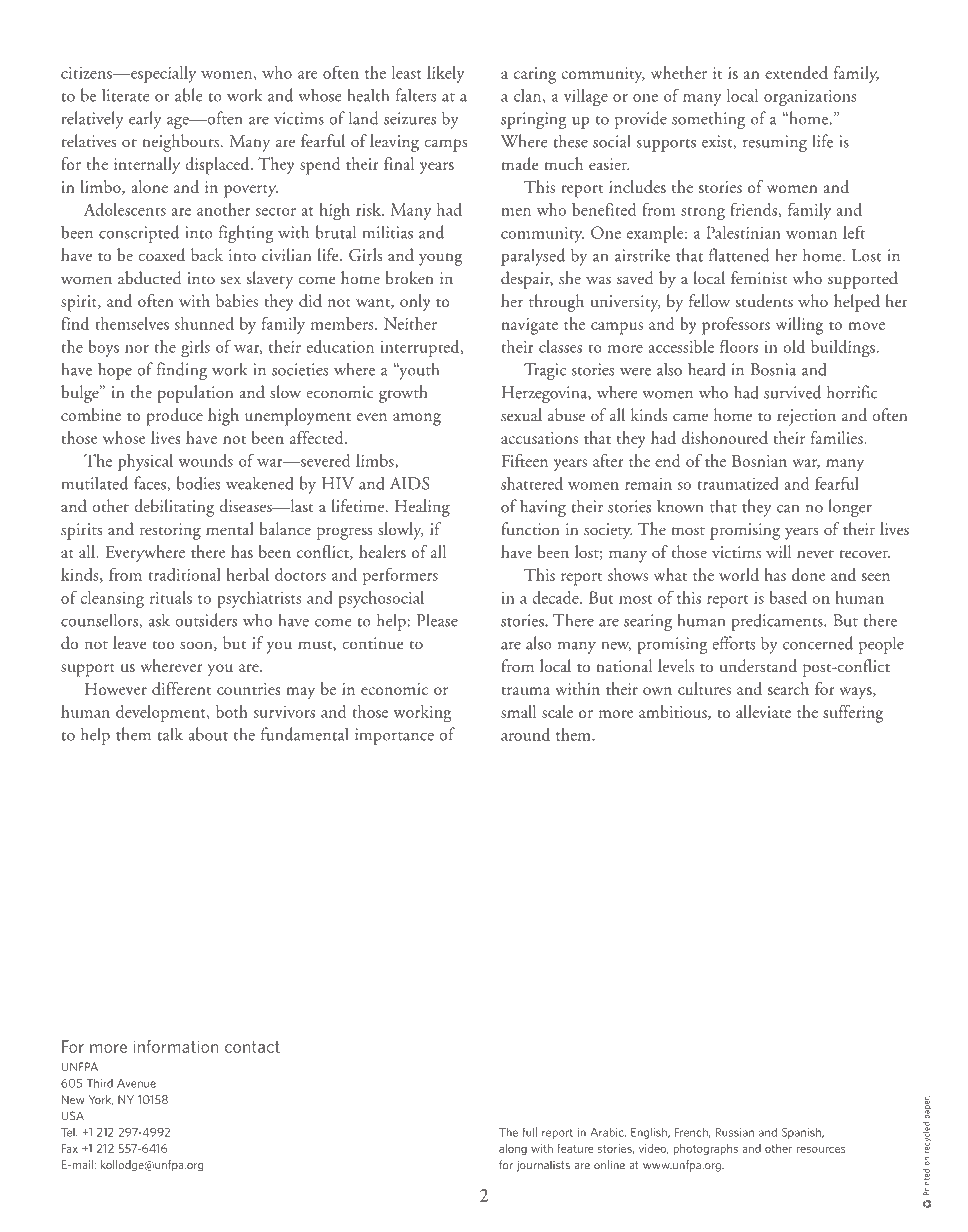 Image resolution: width=968 pixels, height=1232 pixels. Describe the element at coordinates (136, 1083) in the page. I see `Avenue` at that location.
